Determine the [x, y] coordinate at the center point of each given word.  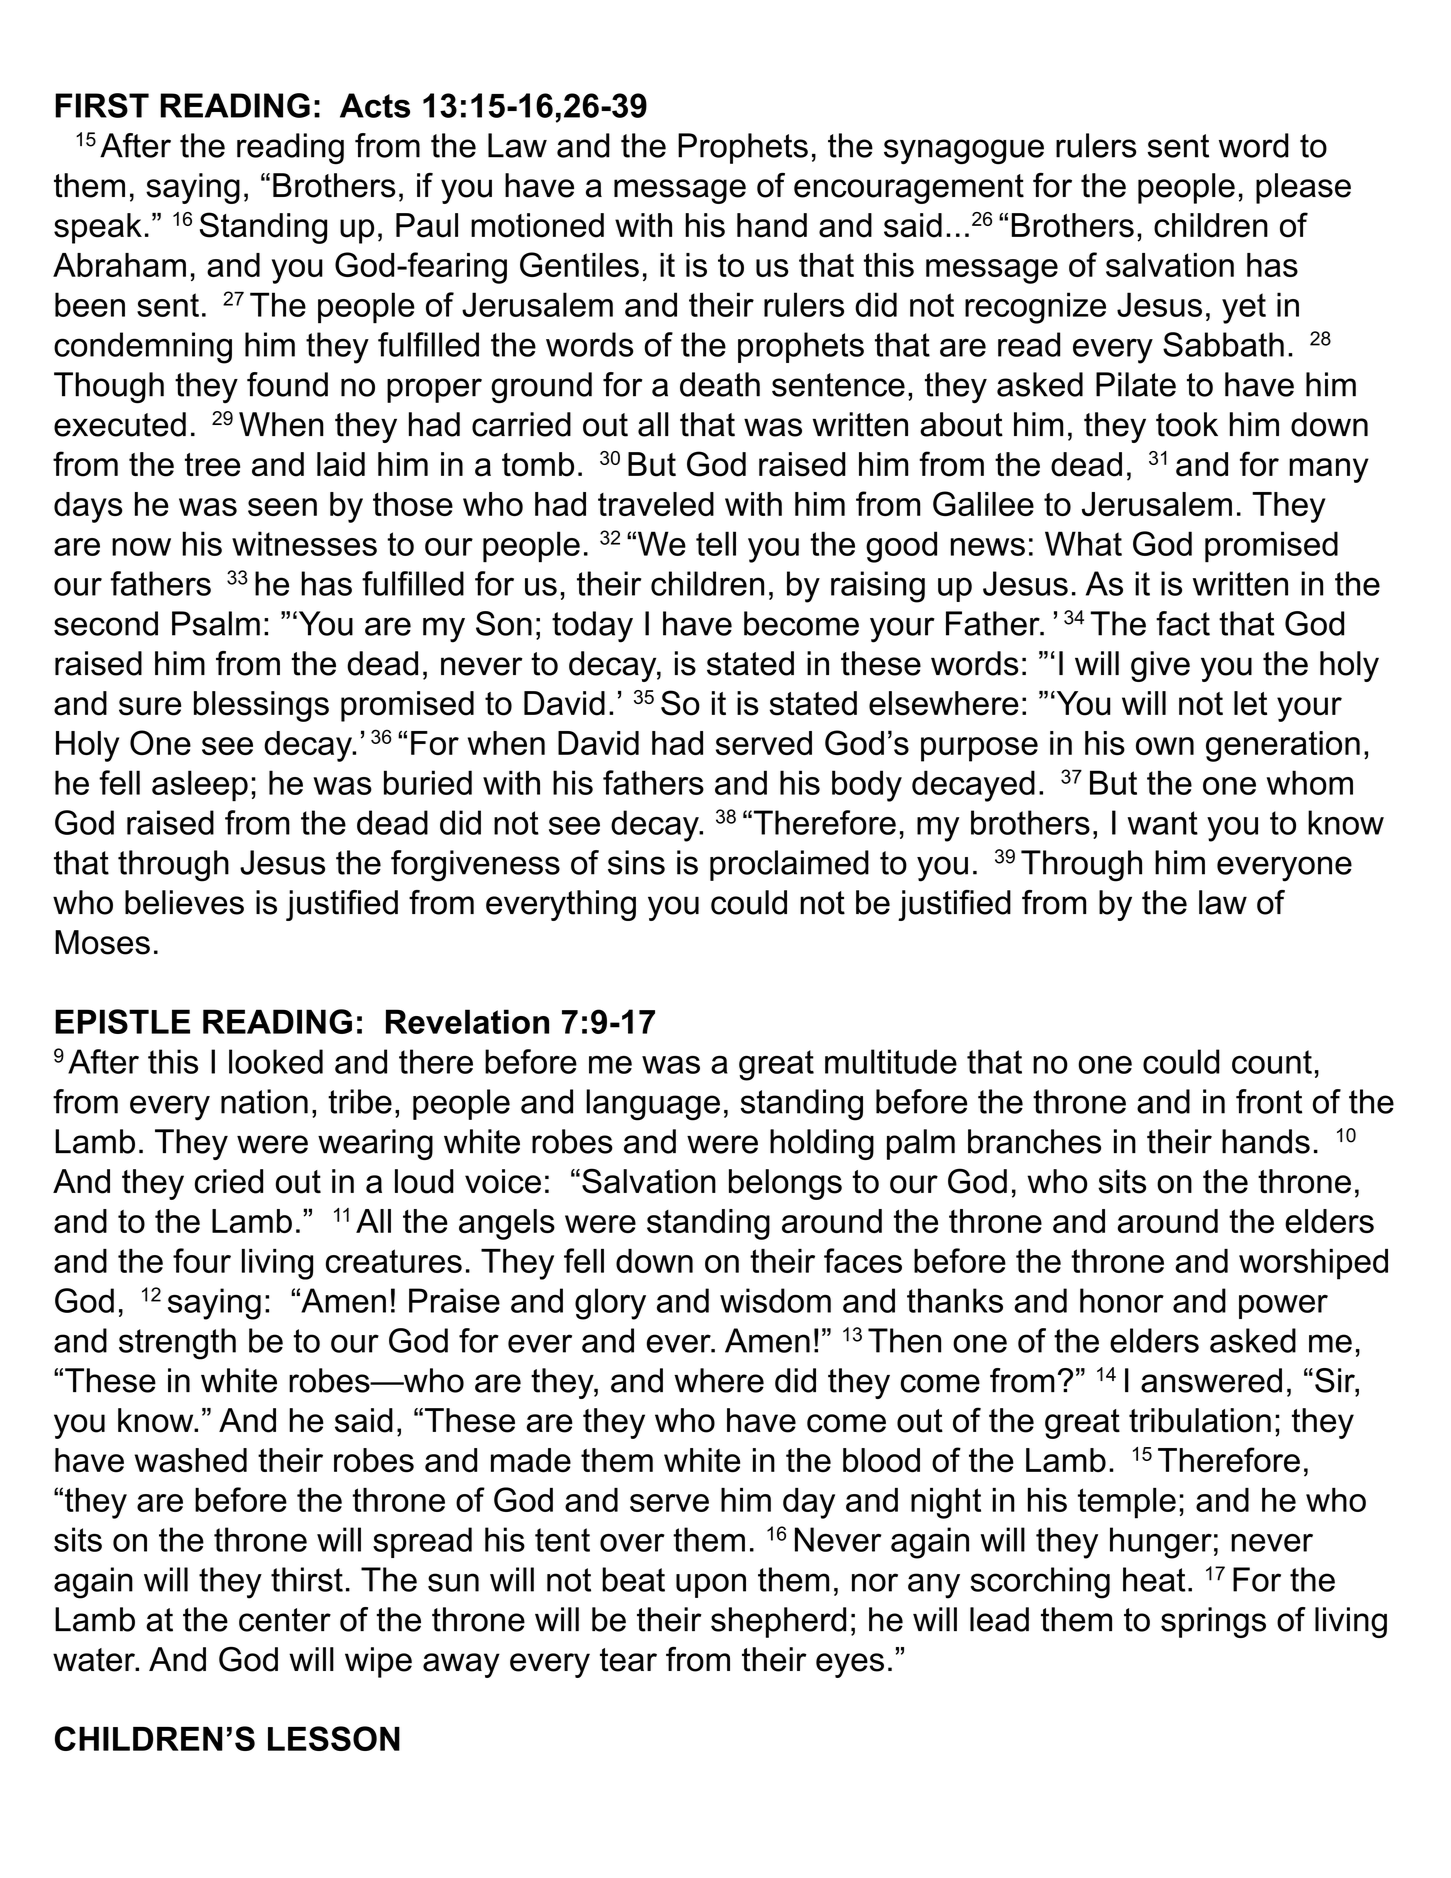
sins [636, 862]
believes [184, 902]
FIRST [102, 105]
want [1163, 823]
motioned [537, 225]
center [285, 1620]
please [1303, 188]
